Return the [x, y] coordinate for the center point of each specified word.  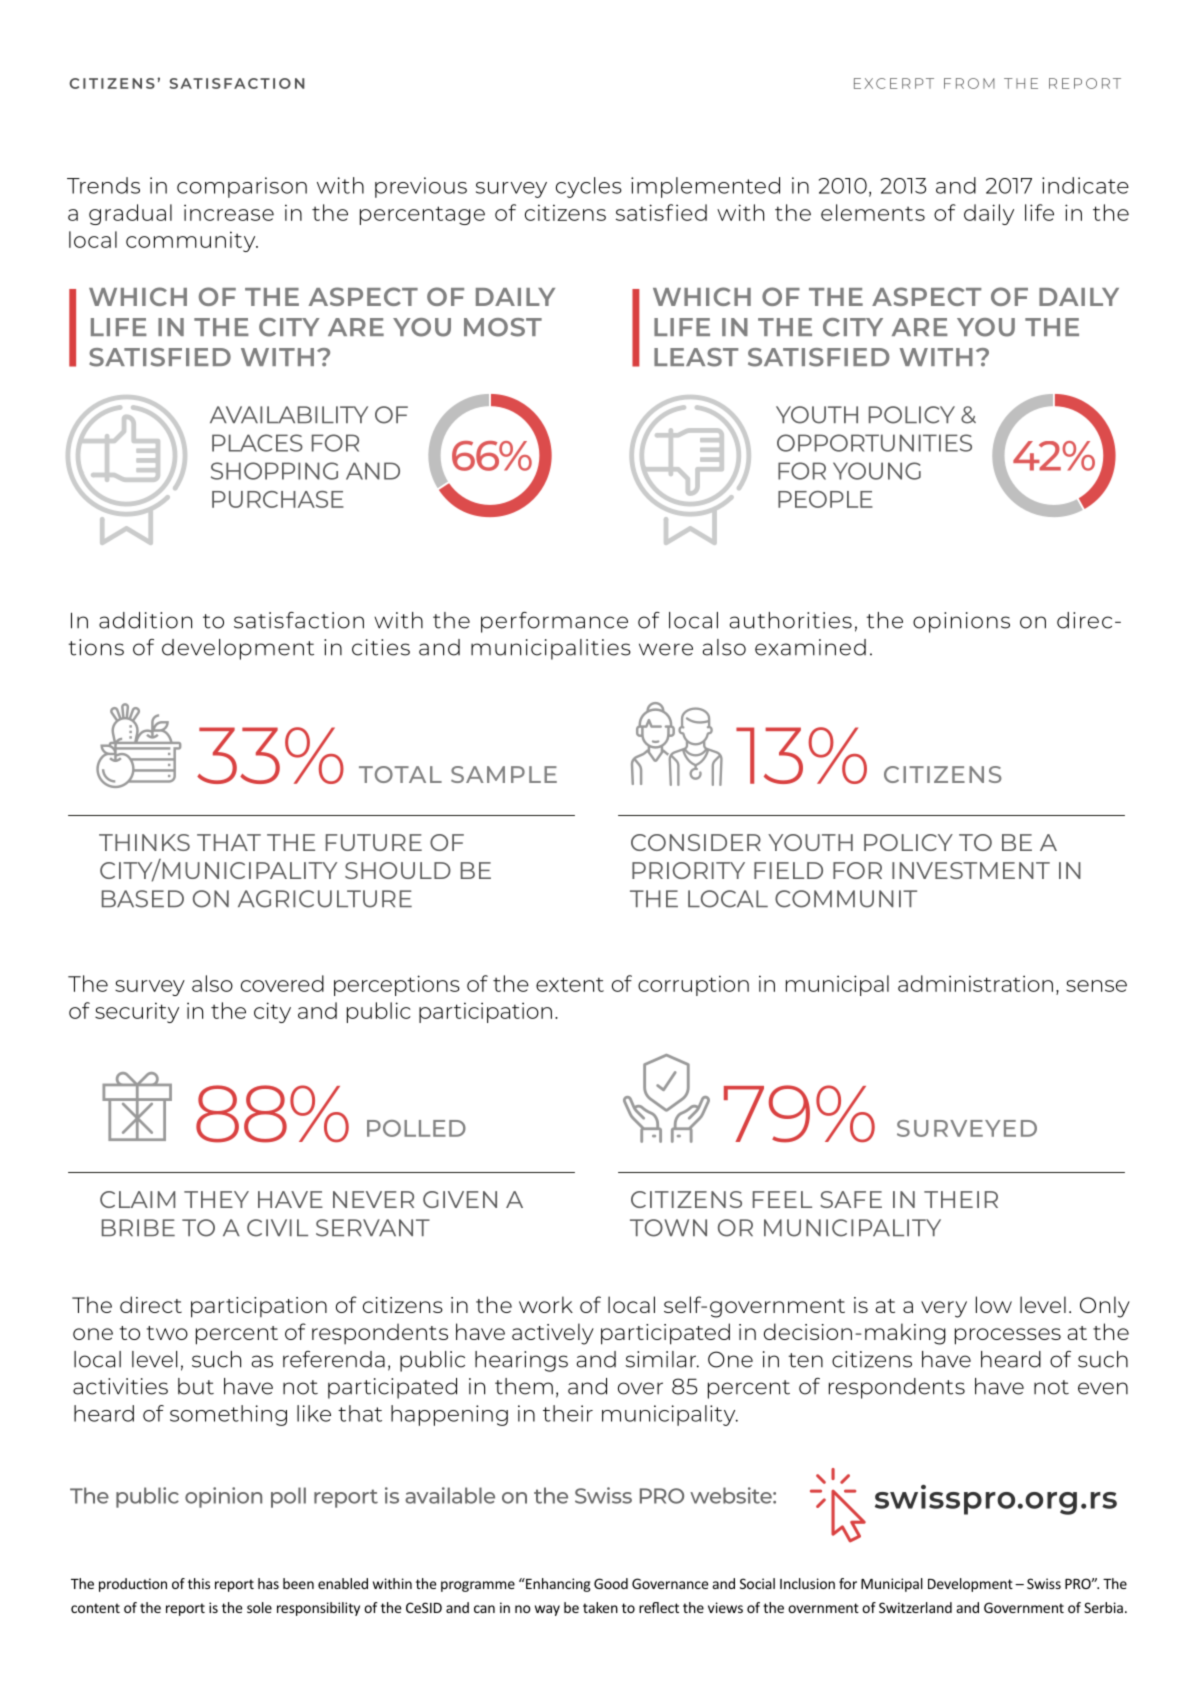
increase [229, 212]
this [199, 1583]
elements [873, 212]
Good [611, 1583]
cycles [589, 187]
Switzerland [915, 1607]
